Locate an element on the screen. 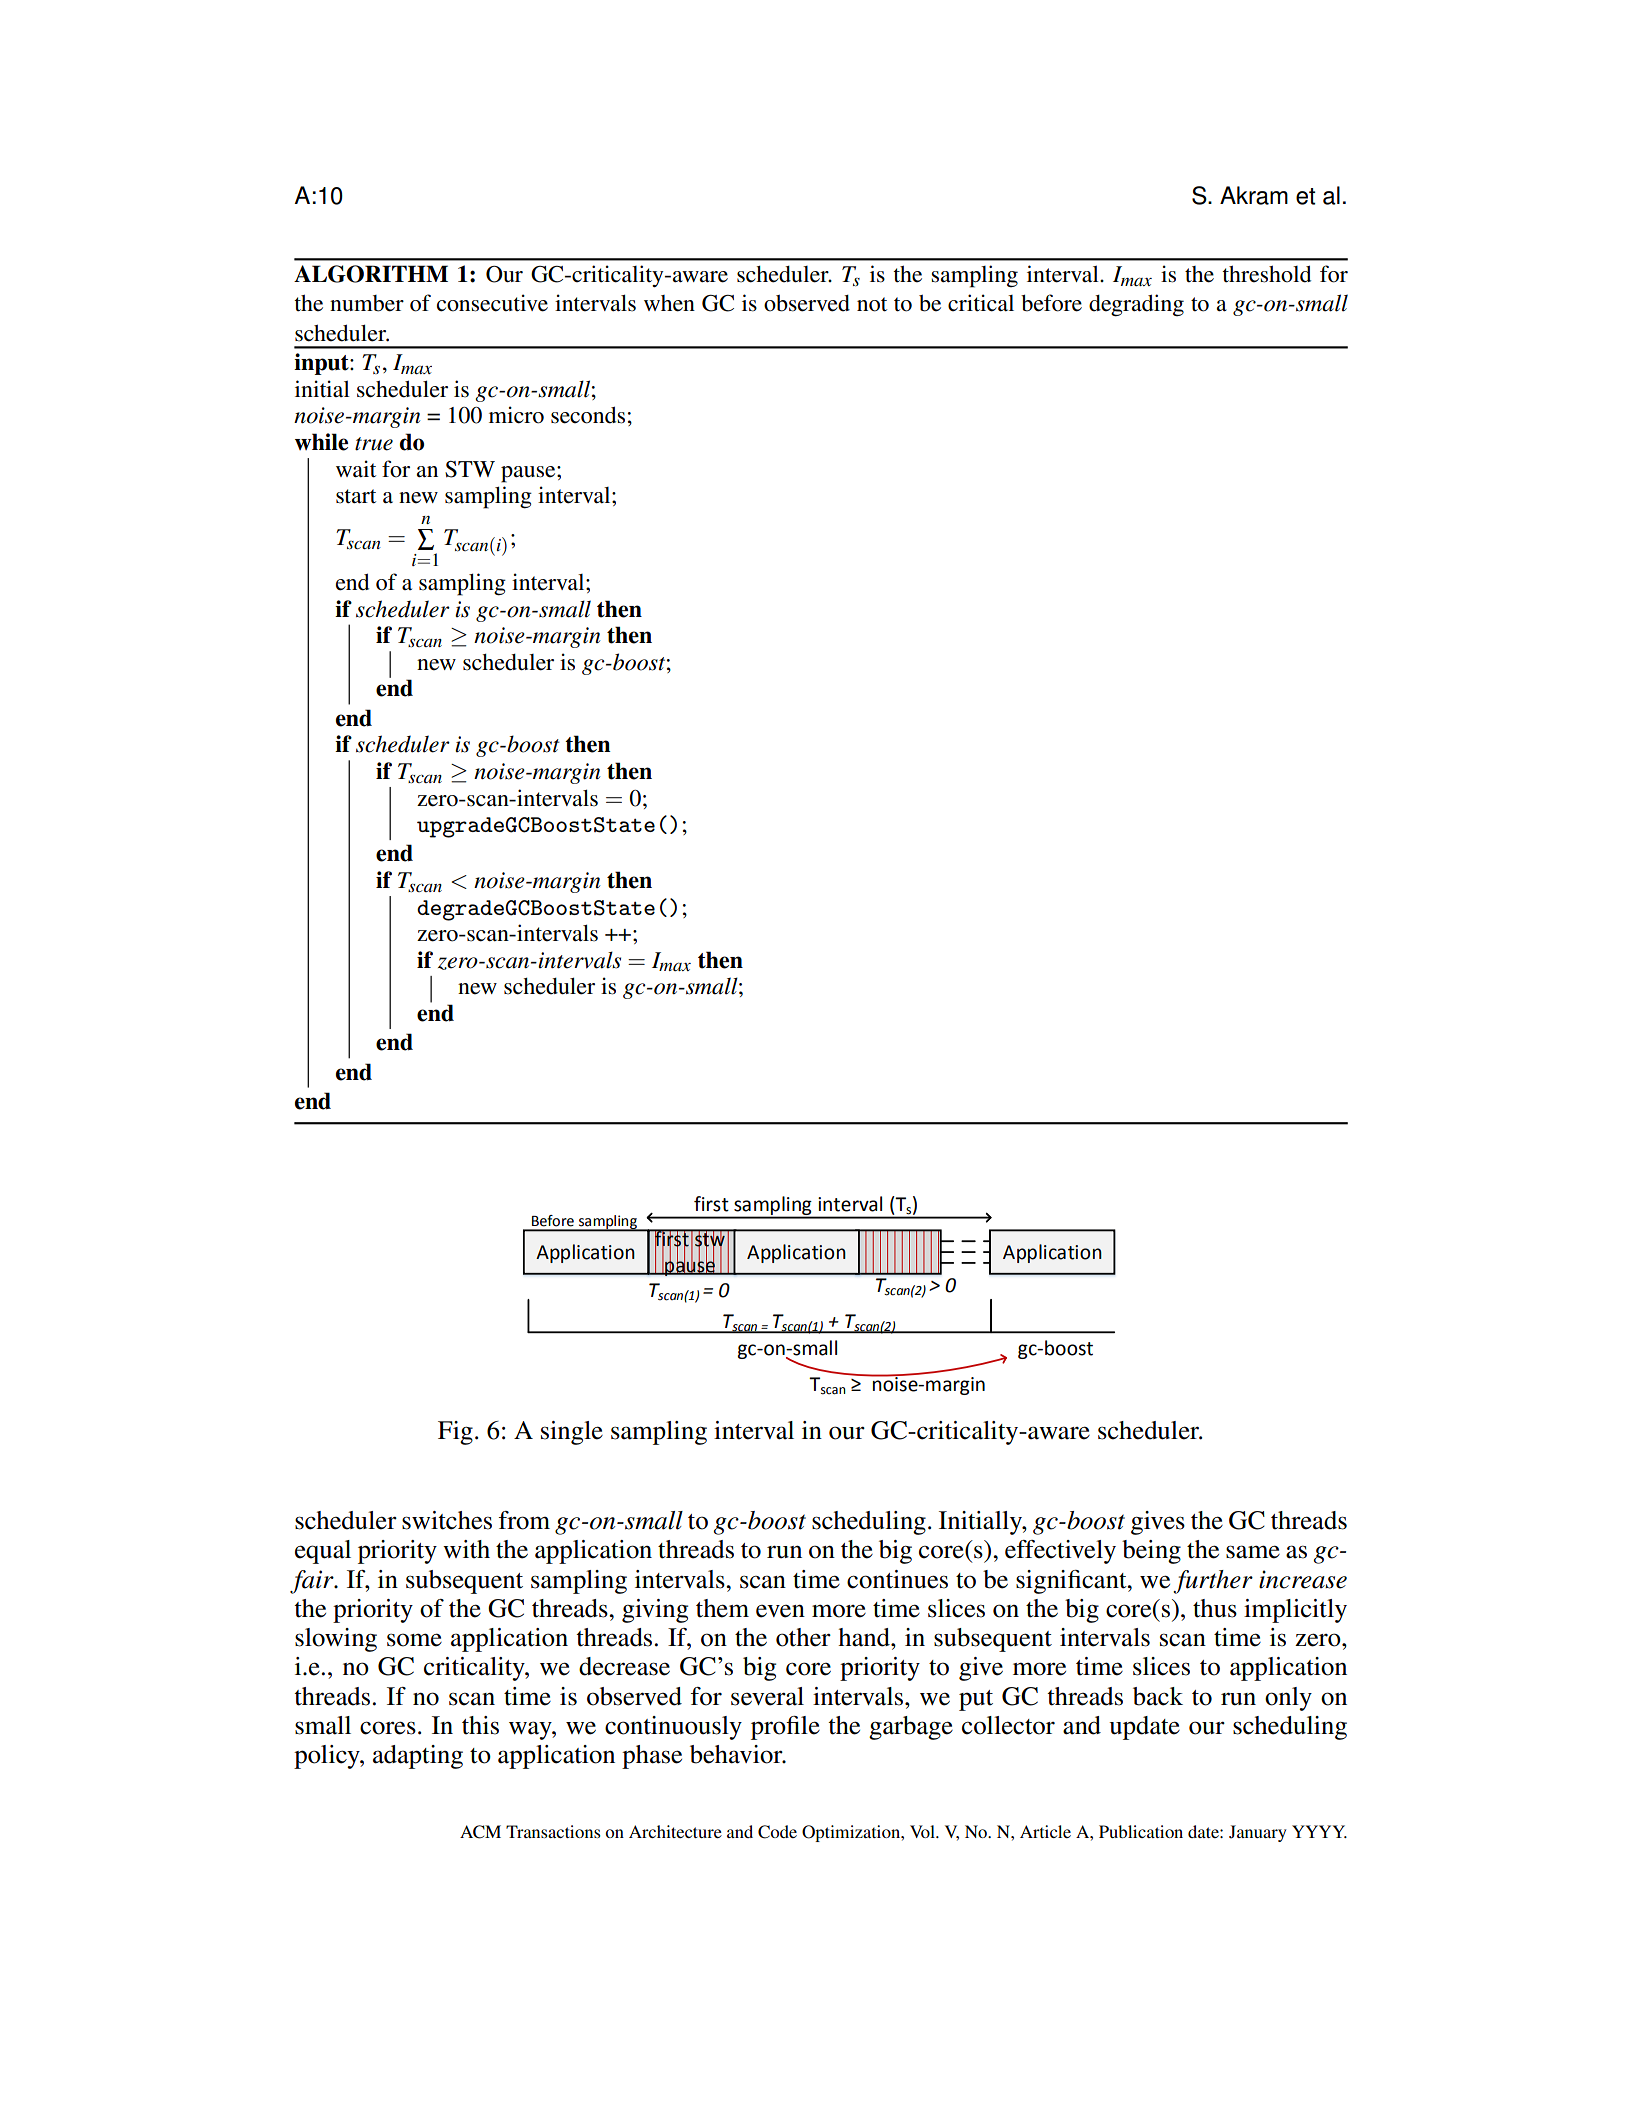 The image size is (1634, 2115). consecutive is located at coordinates (492, 303).
